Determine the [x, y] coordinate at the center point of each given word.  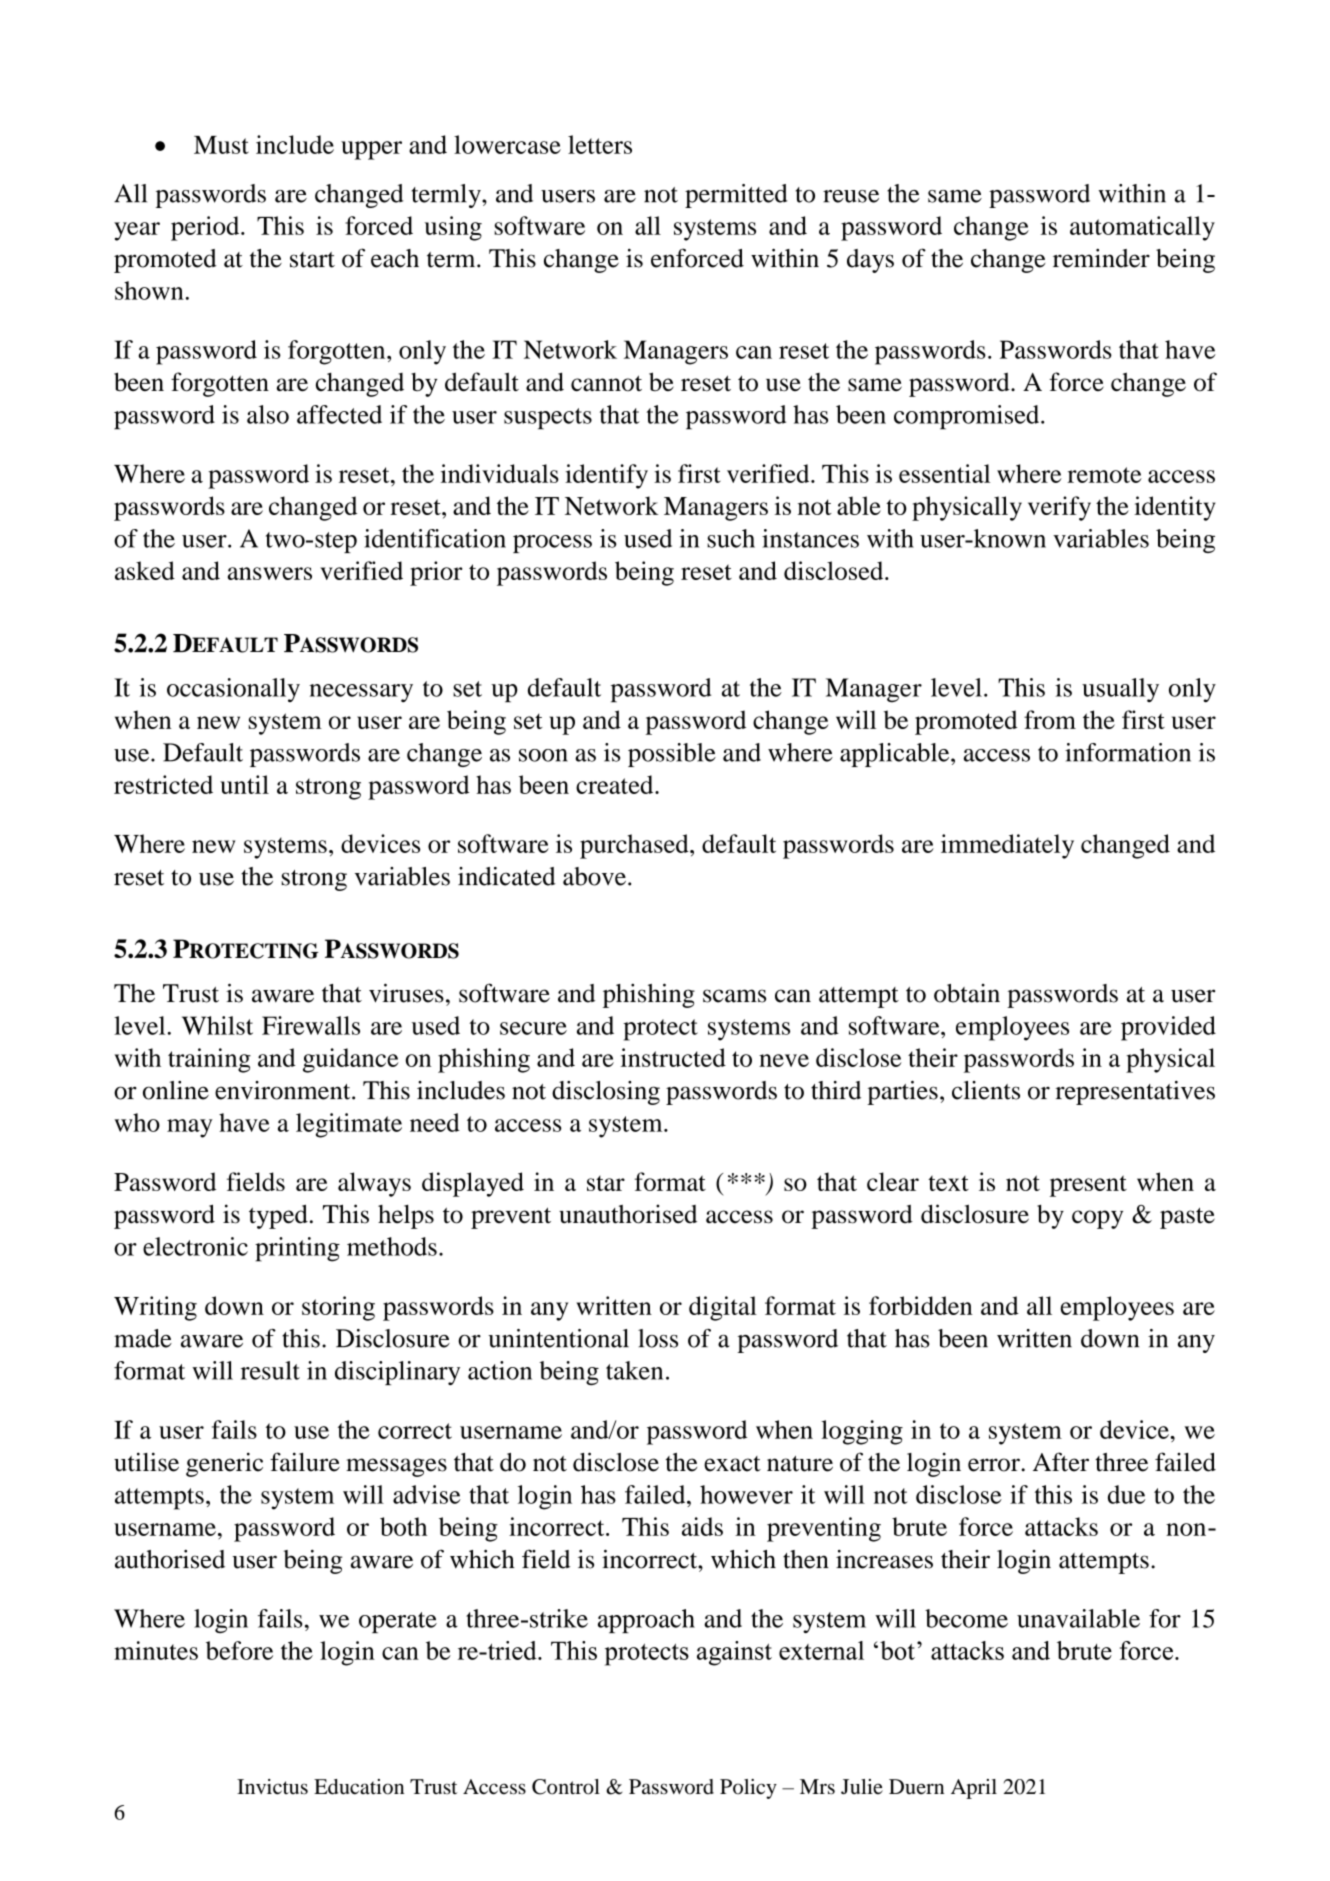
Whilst [217, 1025]
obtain [967, 993]
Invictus [272, 1787]
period [206, 228]
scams [734, 996]
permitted [736, 196]
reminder [1101, 258]
